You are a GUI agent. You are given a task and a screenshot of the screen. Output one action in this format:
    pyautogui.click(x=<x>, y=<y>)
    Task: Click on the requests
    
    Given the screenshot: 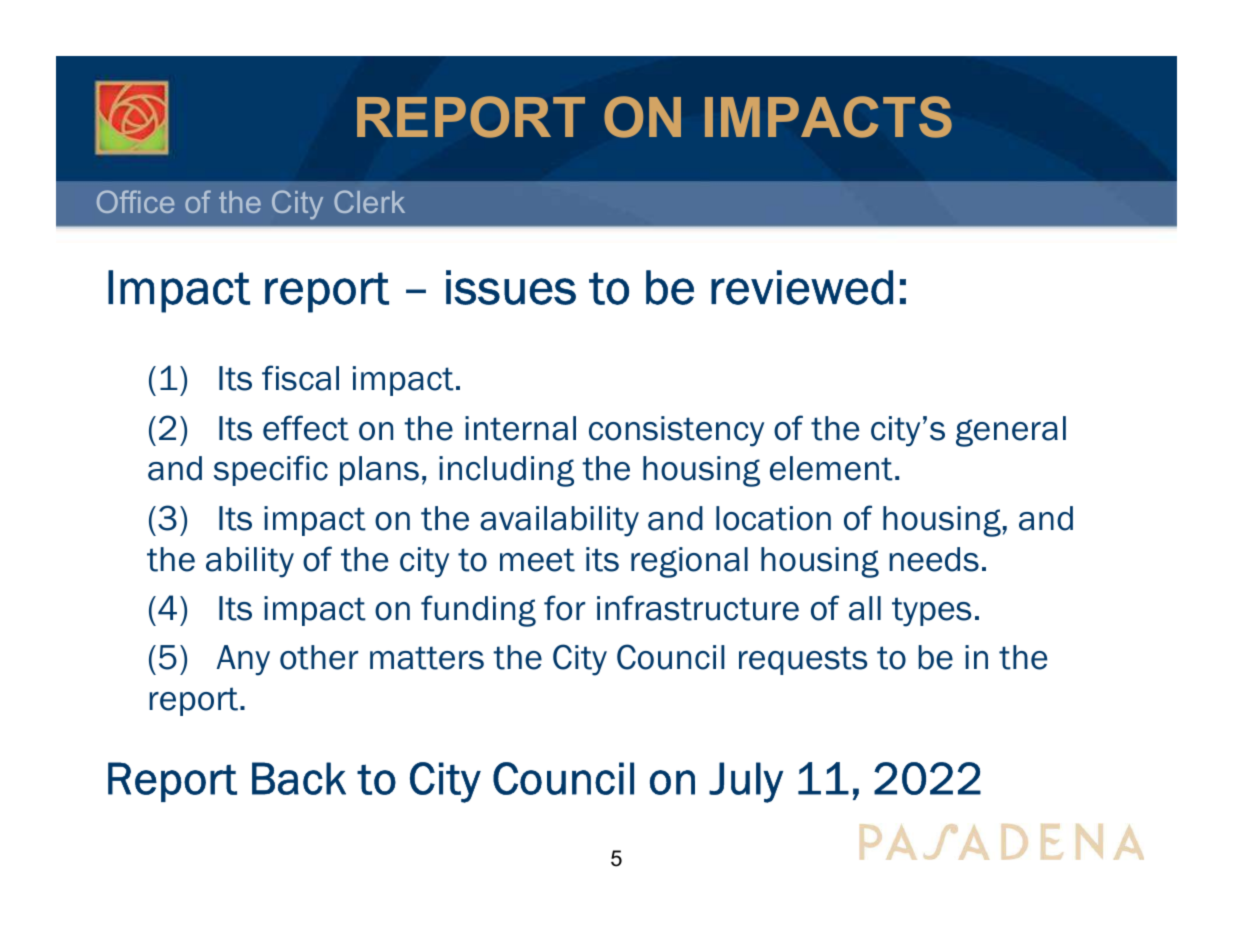 What is the action you would take?
    pyautogui.click(x=803, y=660)
